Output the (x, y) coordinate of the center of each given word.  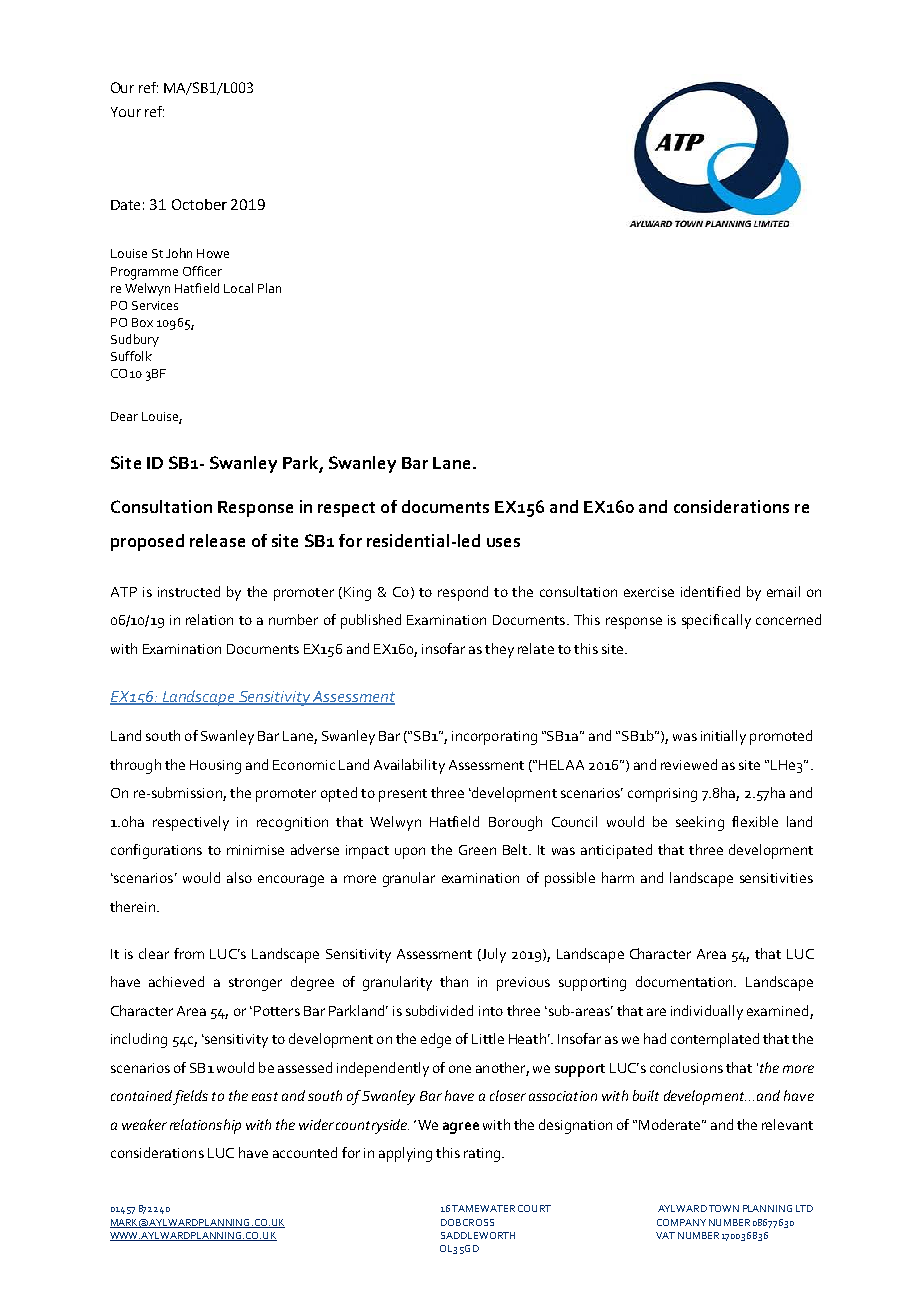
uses (503, 542)
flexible (755, 821)
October (199, 204)
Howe (213, 253)
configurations (156, 851)
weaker (144, 1124)
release (217, 540)
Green (477, 850)
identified (710, 591)
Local (238, 288)
